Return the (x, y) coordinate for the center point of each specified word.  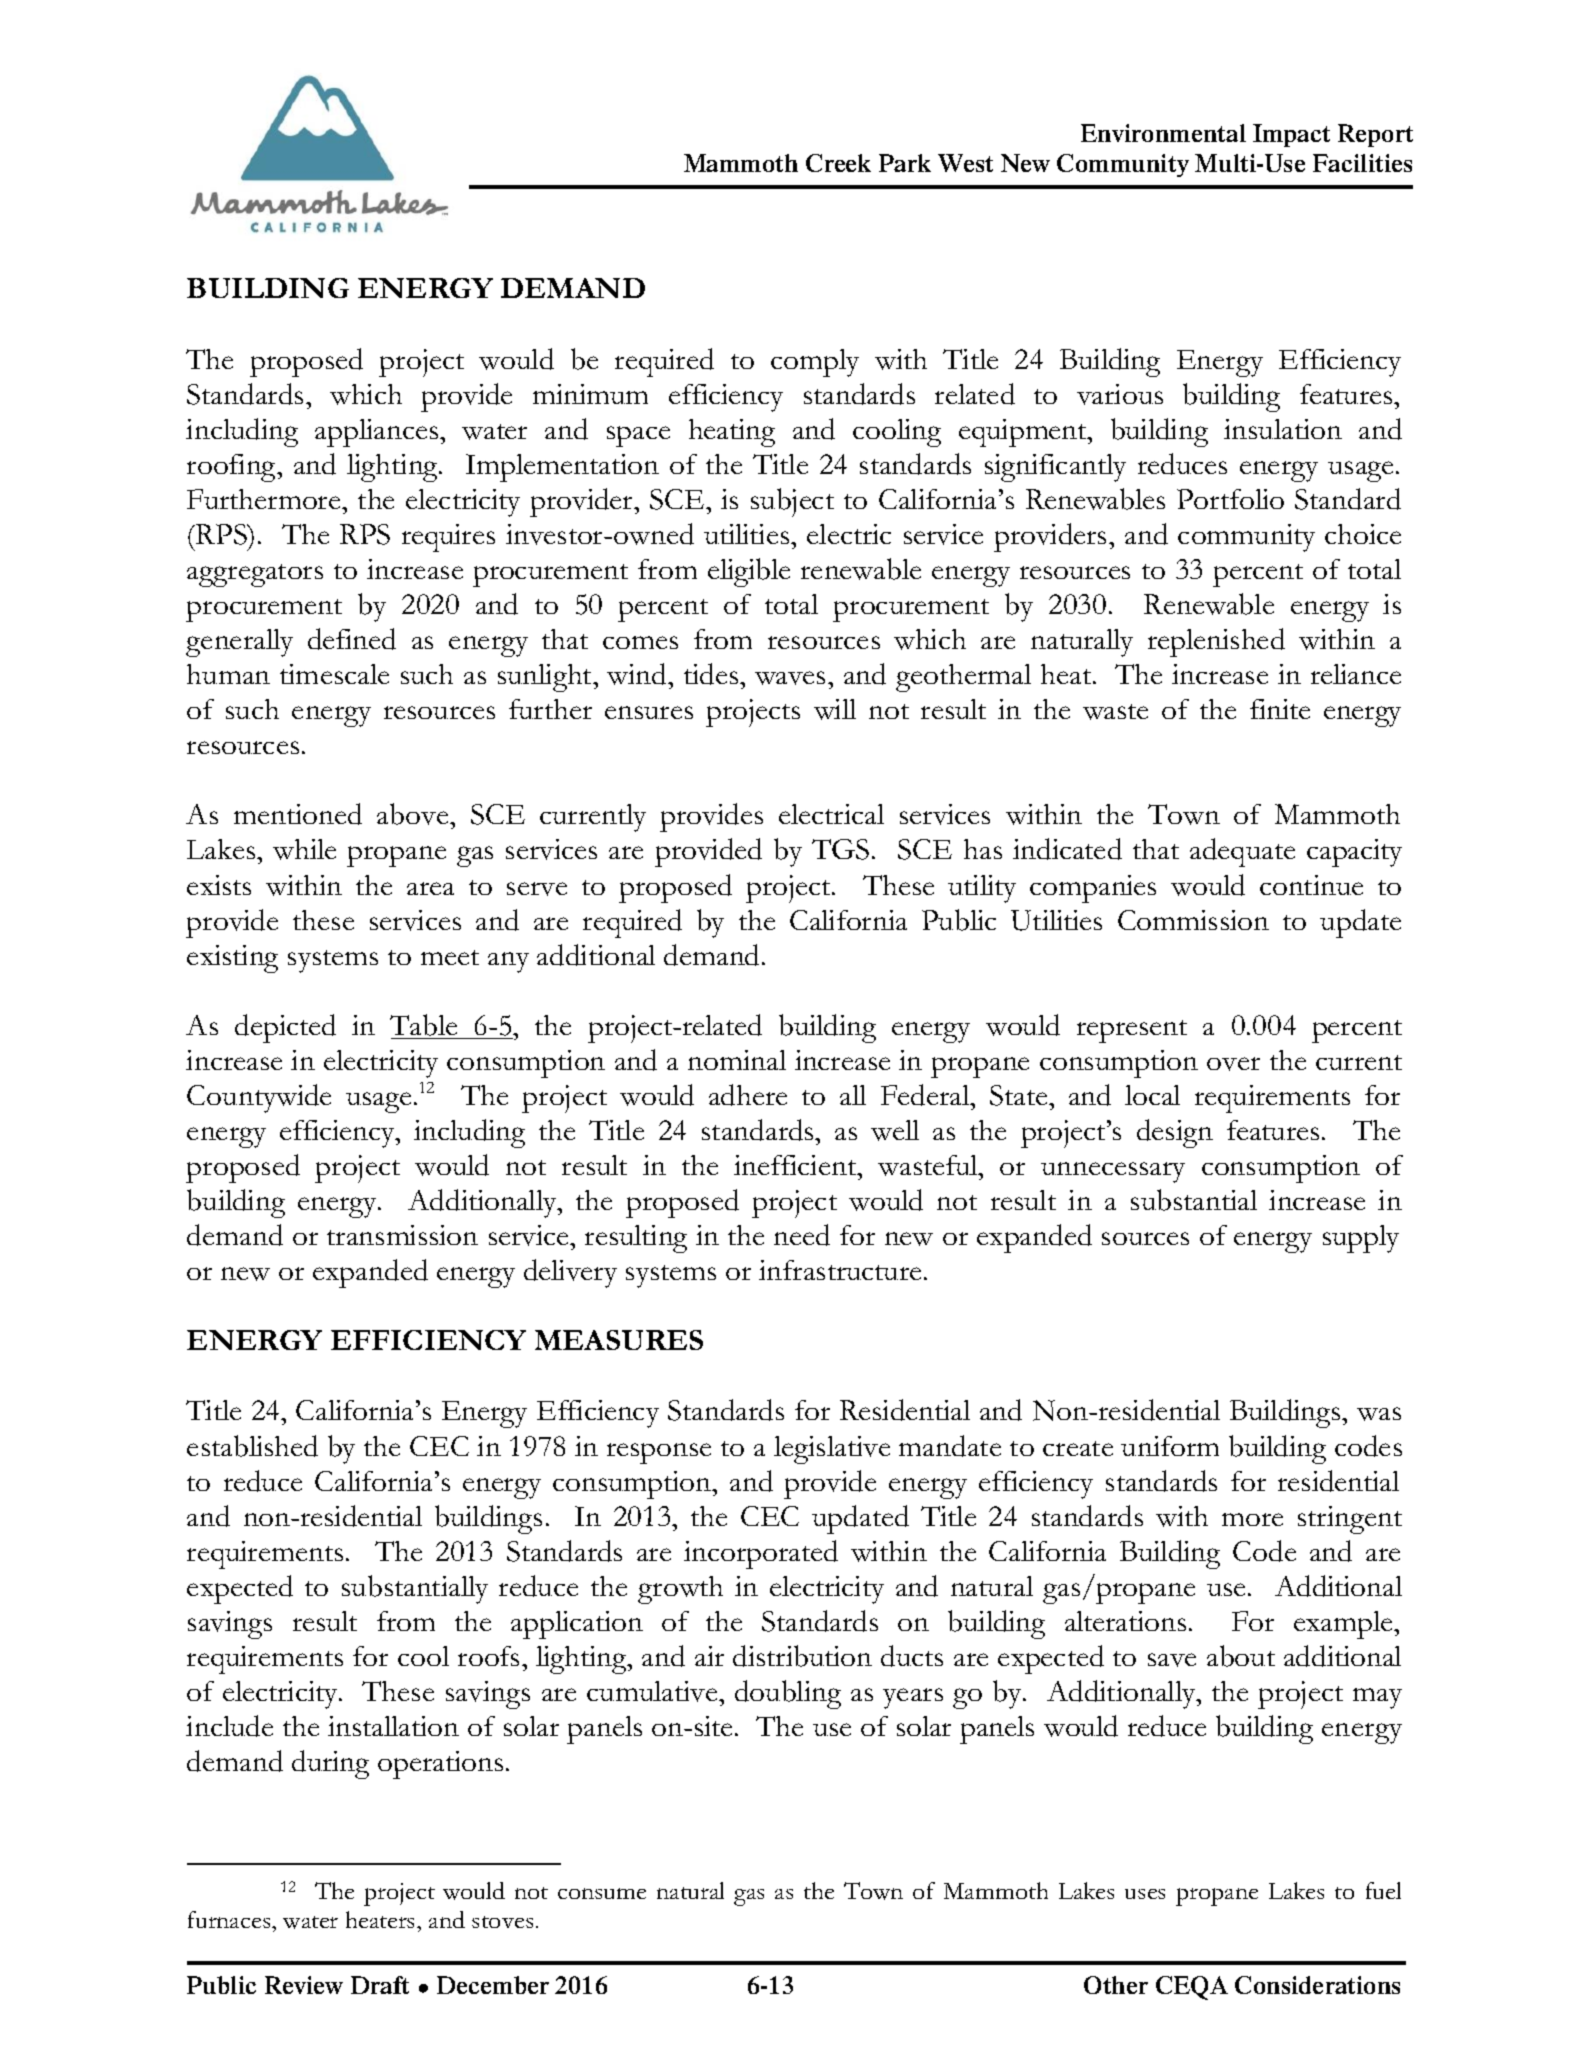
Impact (1291, 135)
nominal (737, 1060)
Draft (380, 1985)
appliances (378, 433)
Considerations (1317, 1985)
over (1233, 1064)
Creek (838, 163)
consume (602, 1893)
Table (423, 1025)
